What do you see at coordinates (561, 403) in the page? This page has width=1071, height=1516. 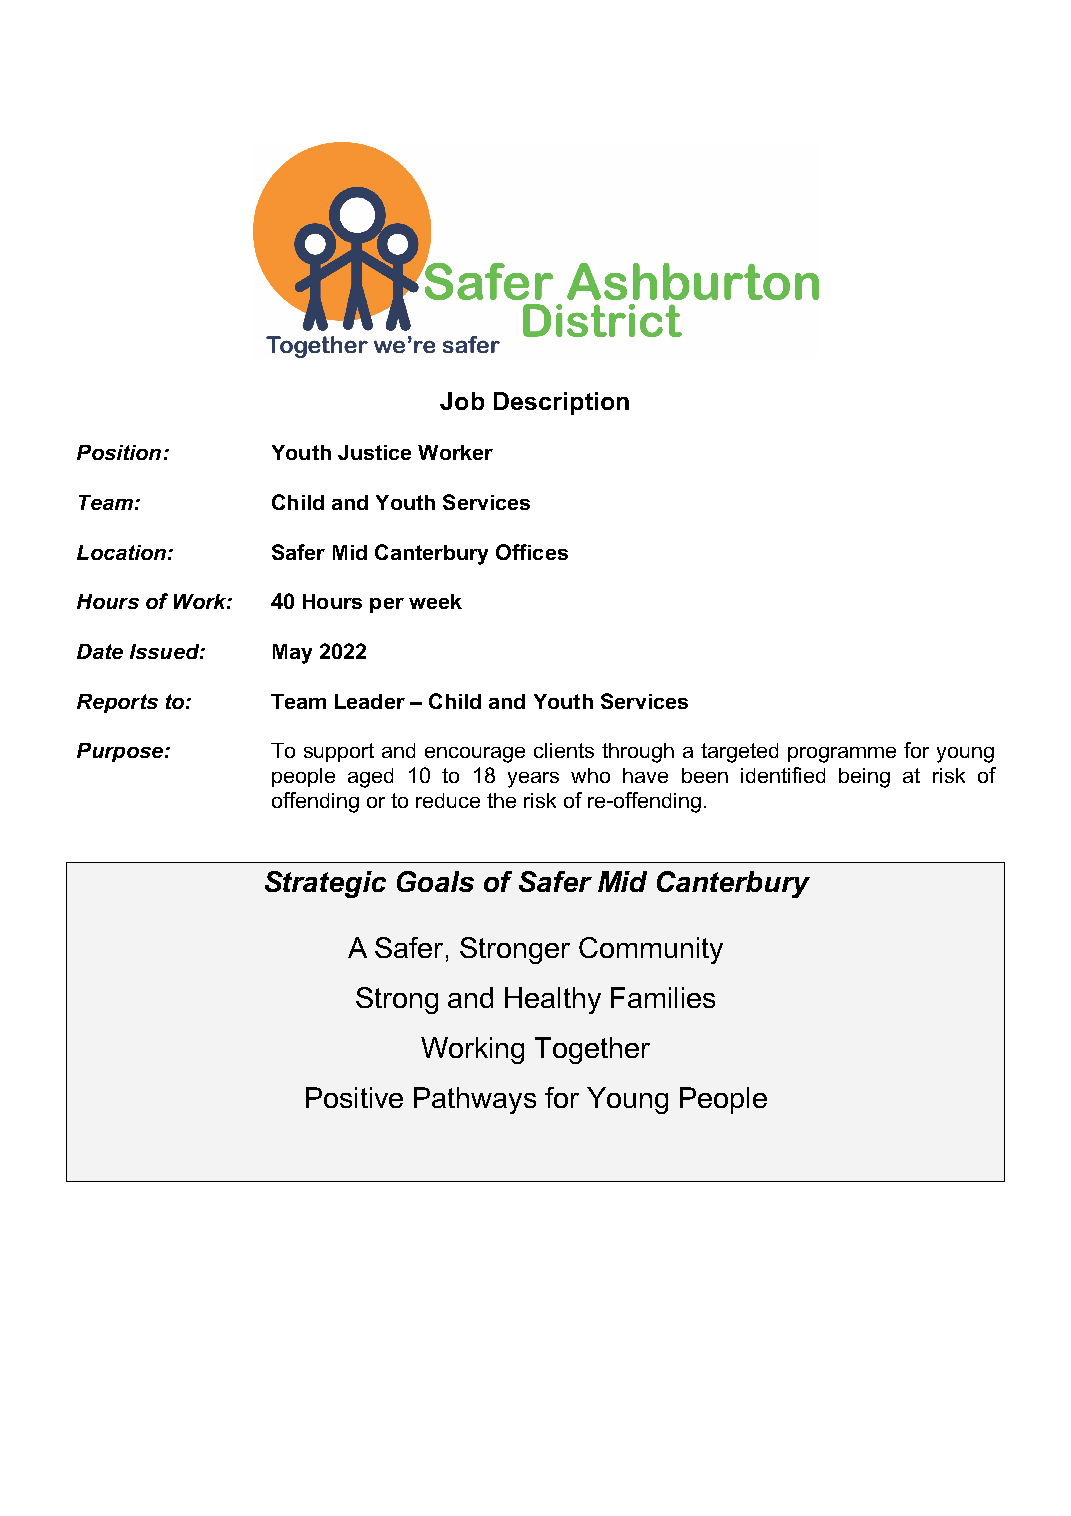 I see `Description` at bounding box center [561, 403].
